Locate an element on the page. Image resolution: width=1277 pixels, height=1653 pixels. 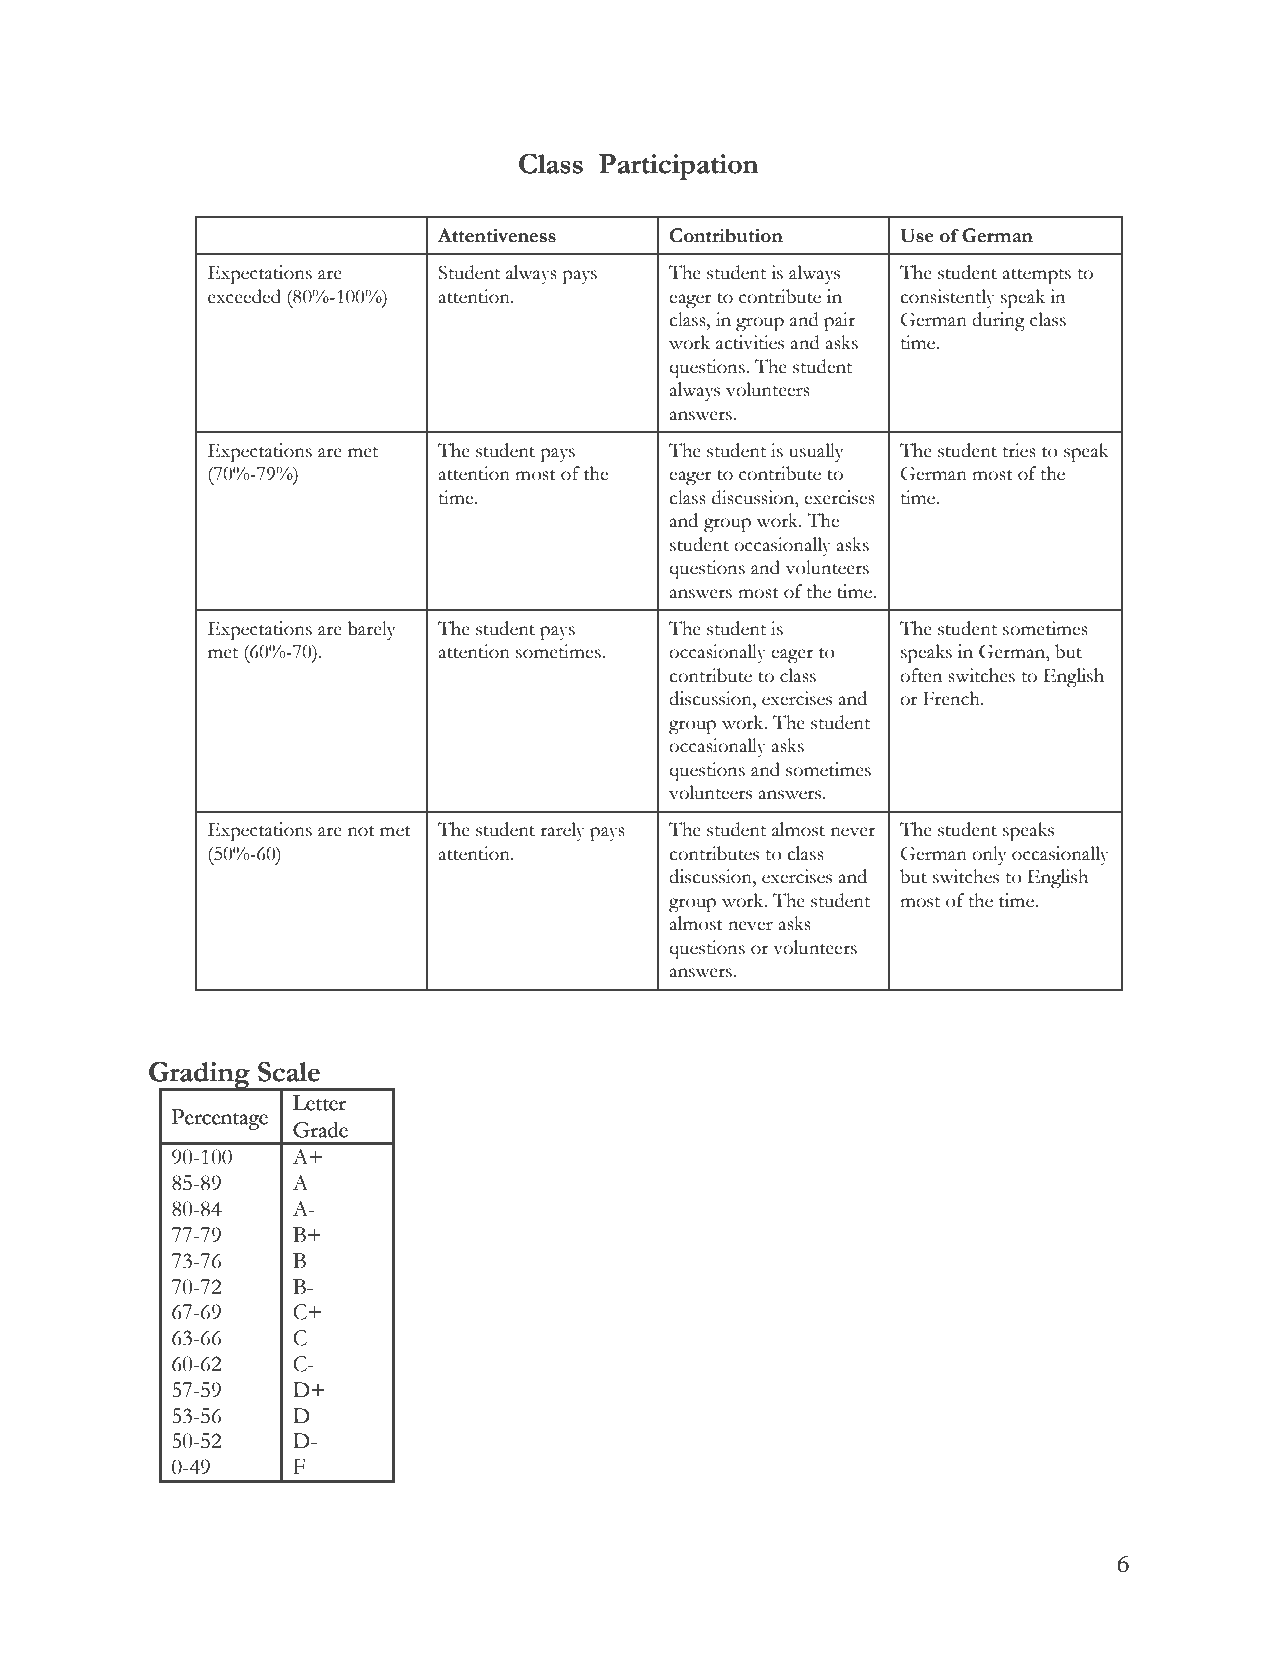
exceeded is located at coordinates (244, 296).
